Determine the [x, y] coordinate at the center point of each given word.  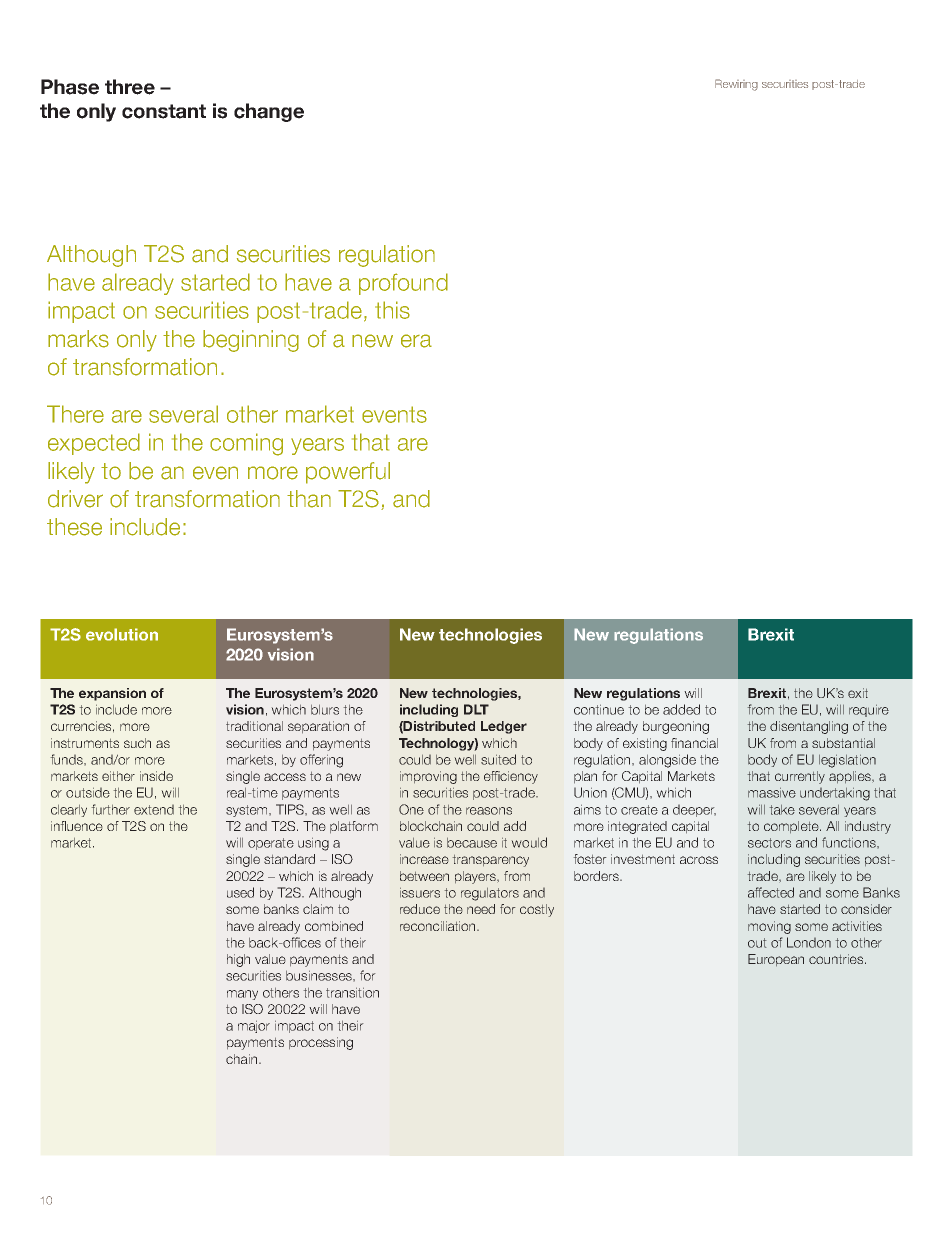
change [269, 112]
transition [352, 992]
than [309, 499]
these [74, 527]
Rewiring [736, 85]
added [681, 709]
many [242, 995]
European [776, 960]
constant [164, 111]
